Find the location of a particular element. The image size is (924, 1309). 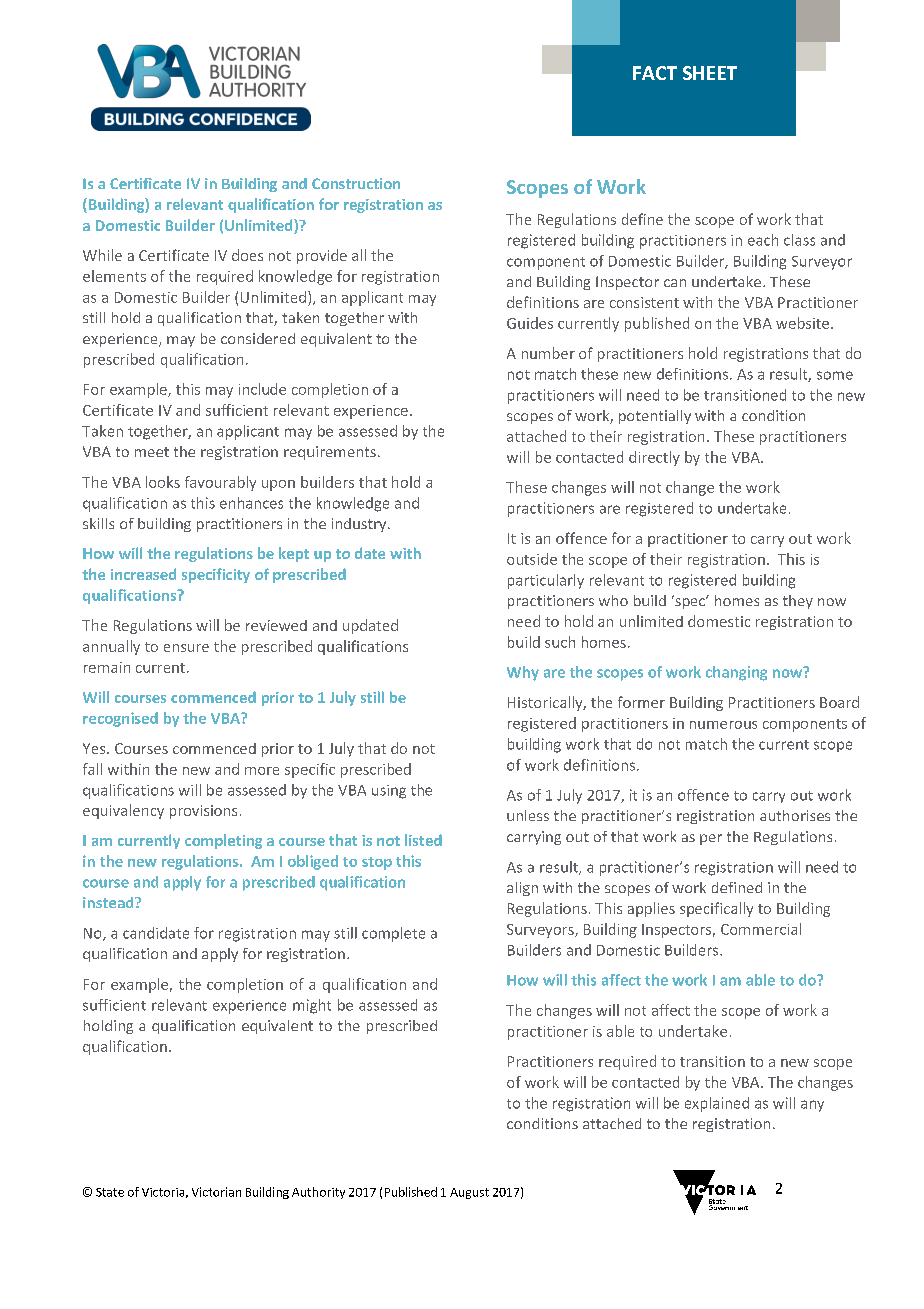

August is located at coordinates (469, 1193).
